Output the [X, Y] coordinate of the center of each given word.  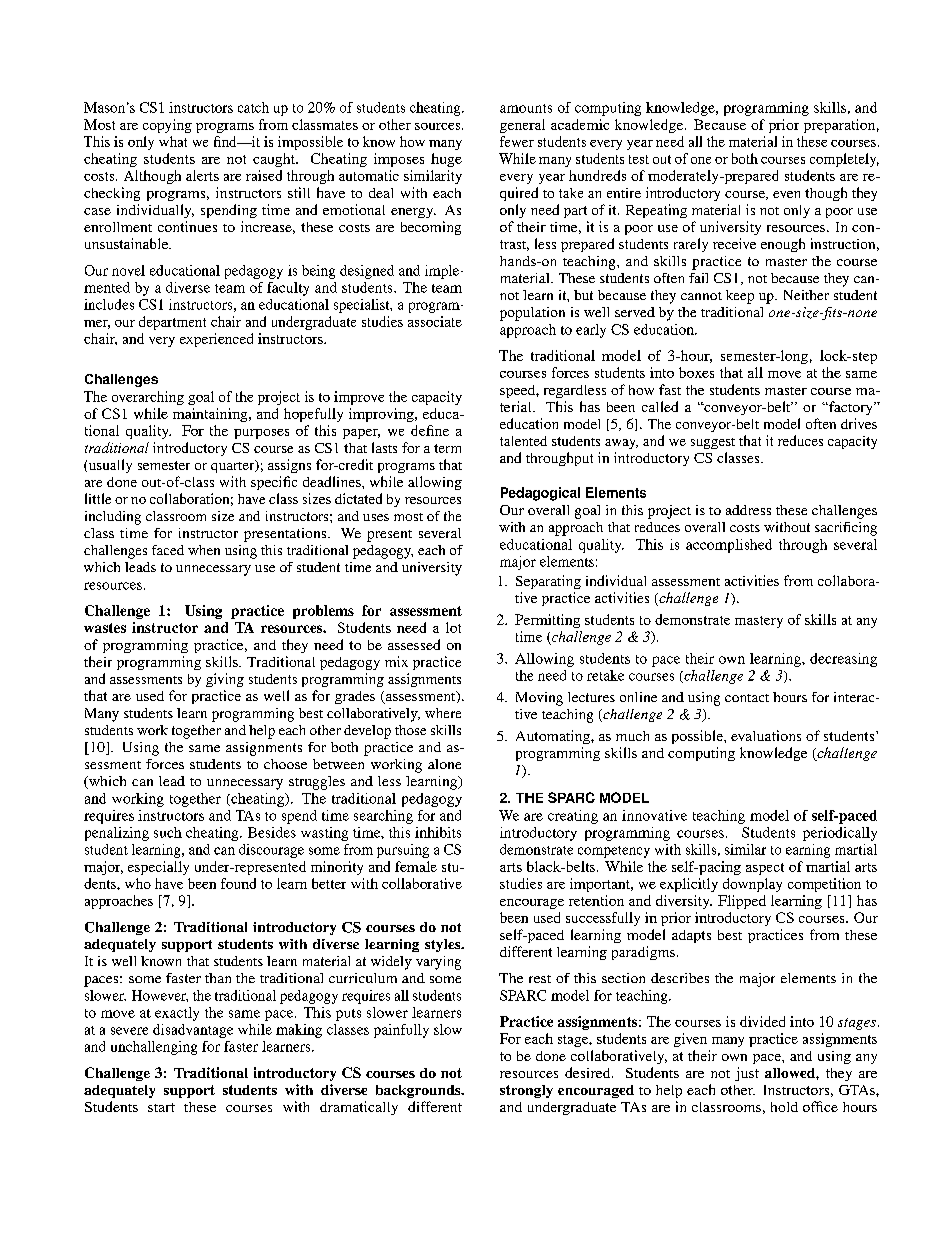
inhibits [438, 832]
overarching [148, 398]
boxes [696, 372]
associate [435, 321]
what [173, 141]
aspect [765, 869]
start [161, 1107]
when [204, 550]
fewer [517, 141]
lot [453, 627]
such [168, 832]
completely [844, 160]
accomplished [729, 546]
